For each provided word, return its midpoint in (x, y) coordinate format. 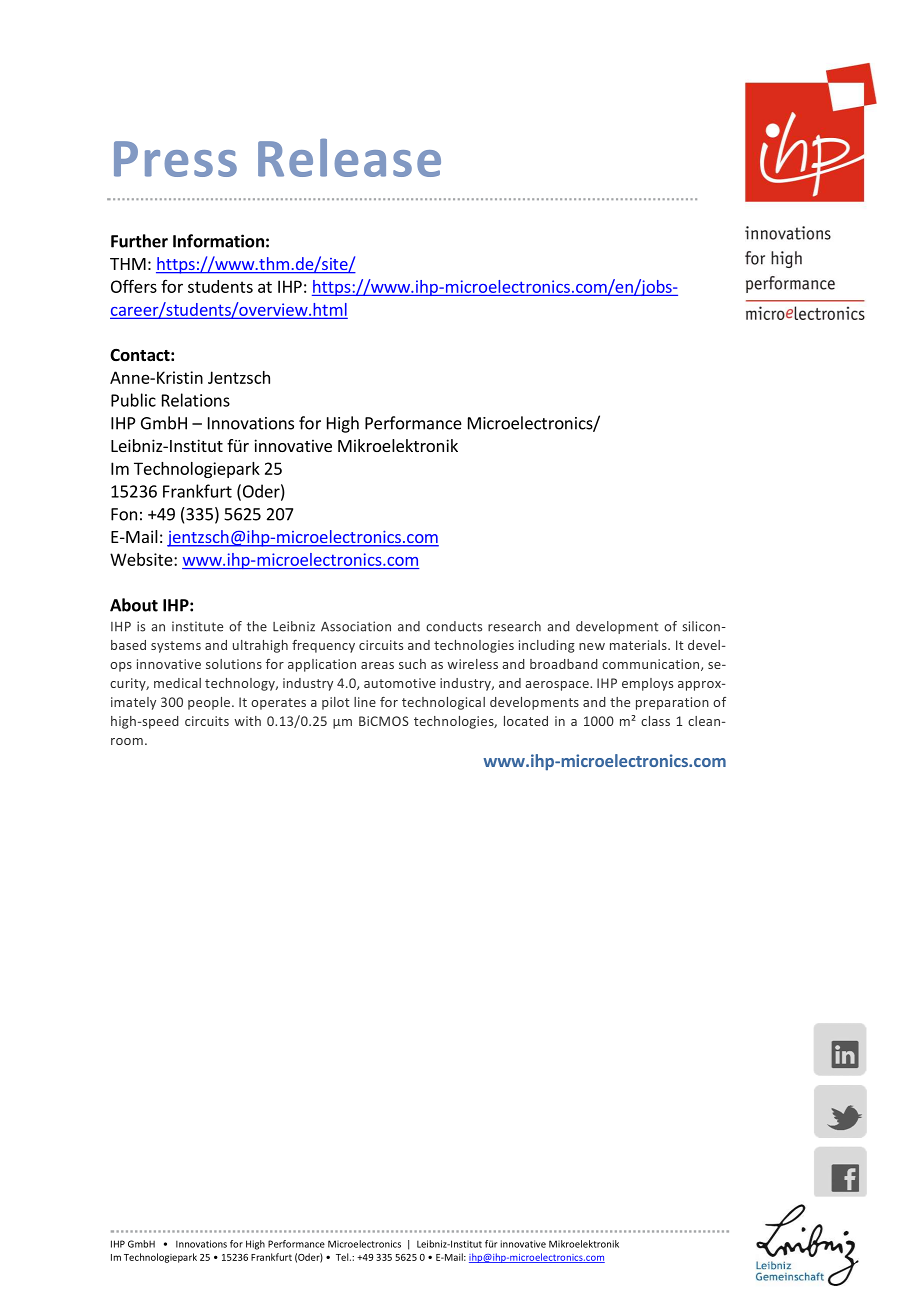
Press (175, 159)
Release (349, 157)
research (514, 626)
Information (218, 241)
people (210, 703)
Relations (196, 400)
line (365, 702)
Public (133, 400)
